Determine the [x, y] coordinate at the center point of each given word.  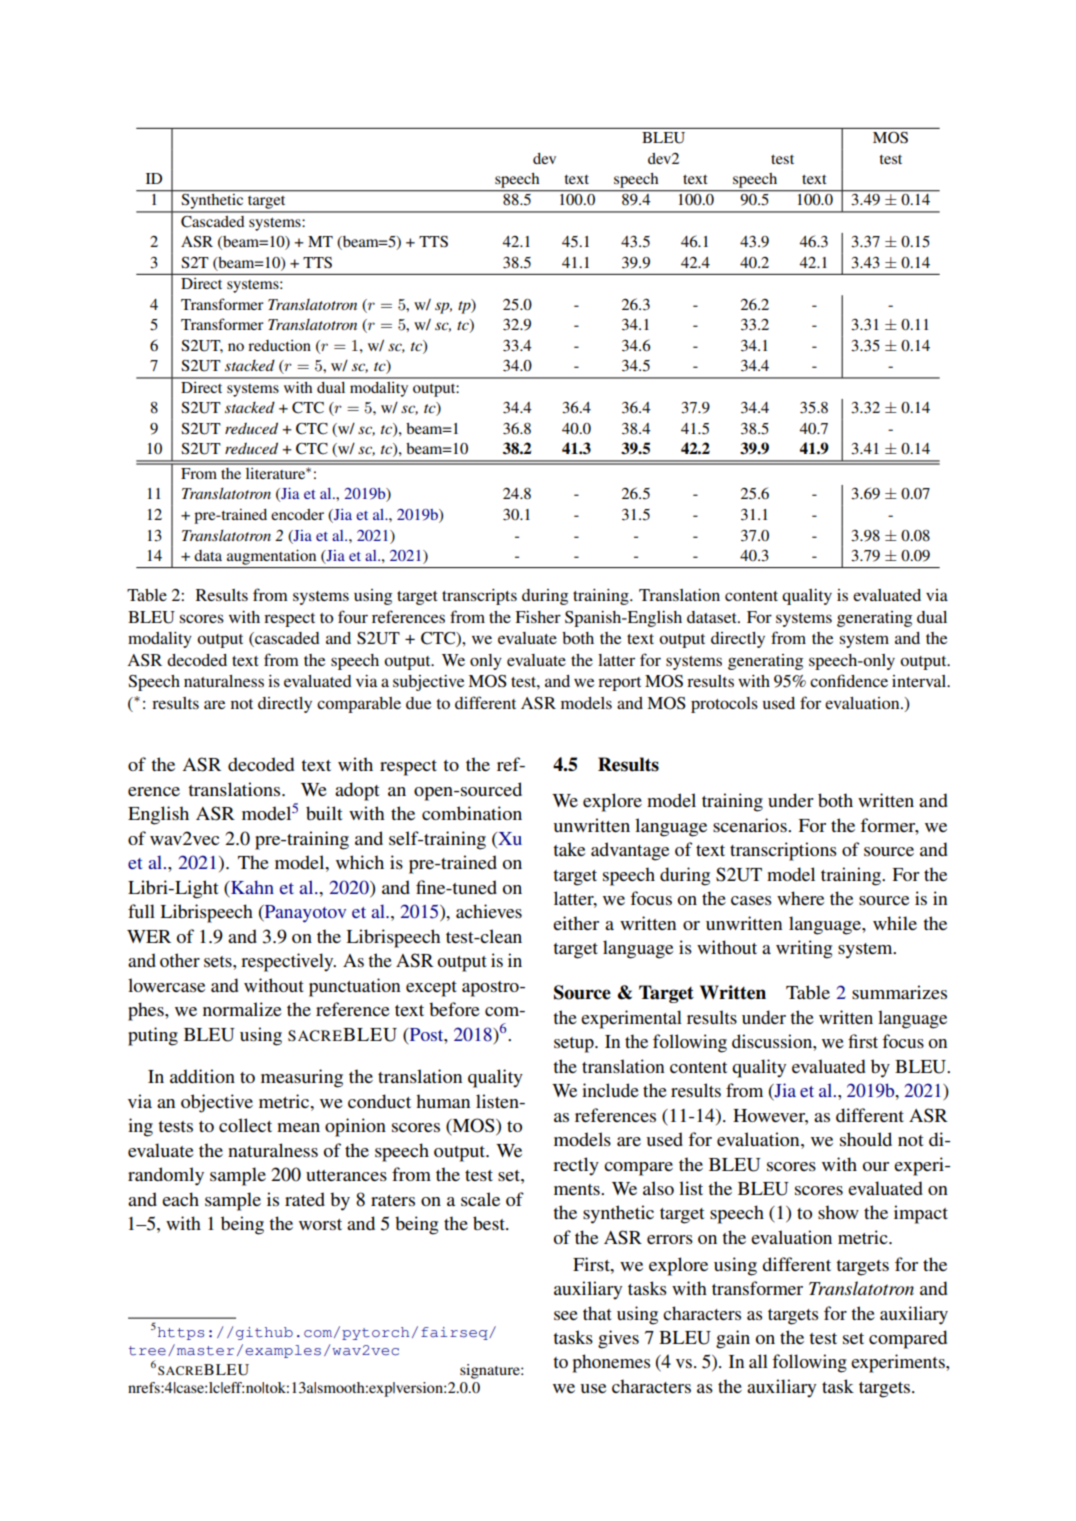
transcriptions [783, 851]
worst [320, 1224]
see [566, 1315]
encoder [297, 514]
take [569, 849]
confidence [849, 680]
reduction [279, 345]
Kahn [251, 887]
